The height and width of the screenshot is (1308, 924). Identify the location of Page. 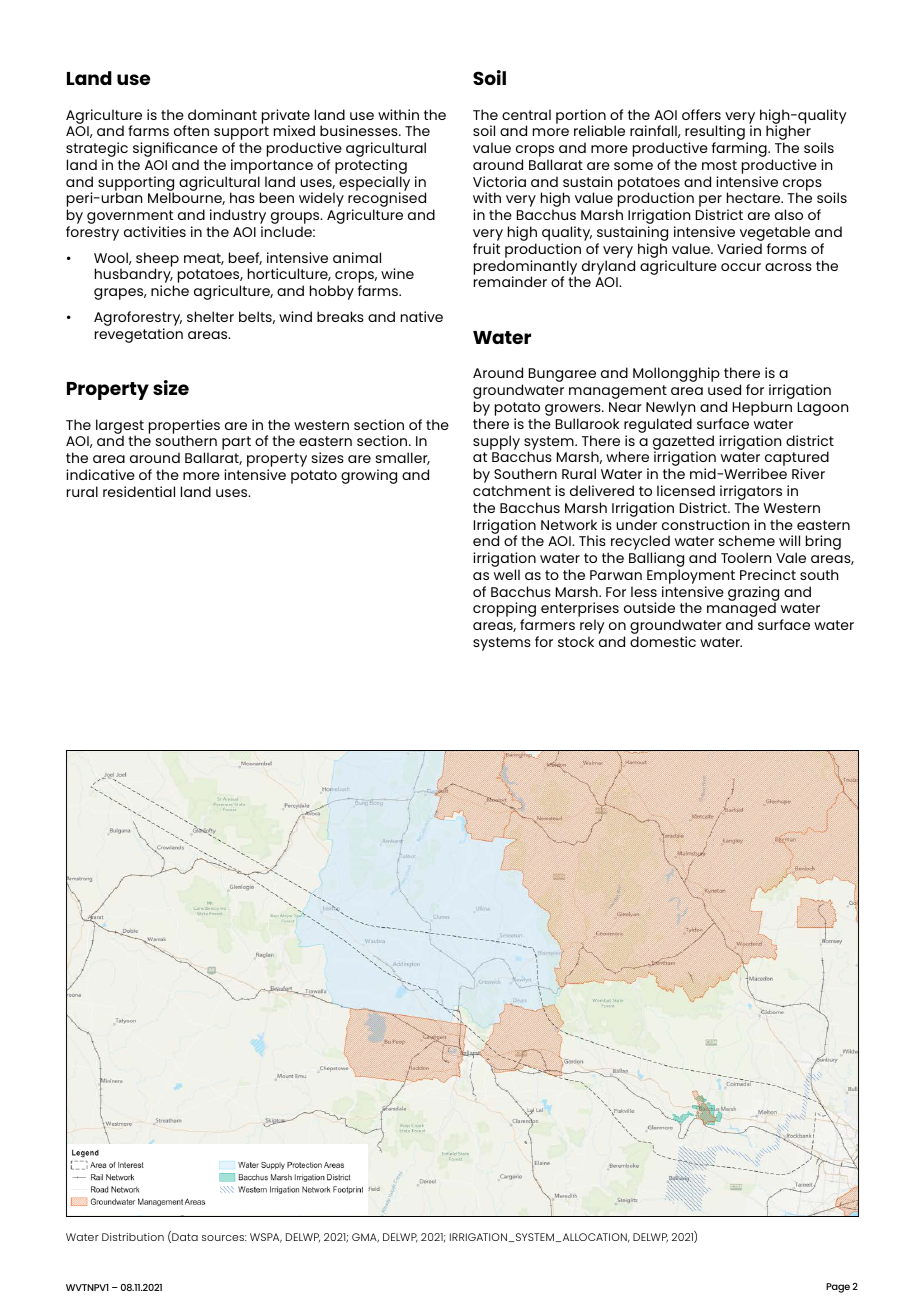
(838, 1288).
